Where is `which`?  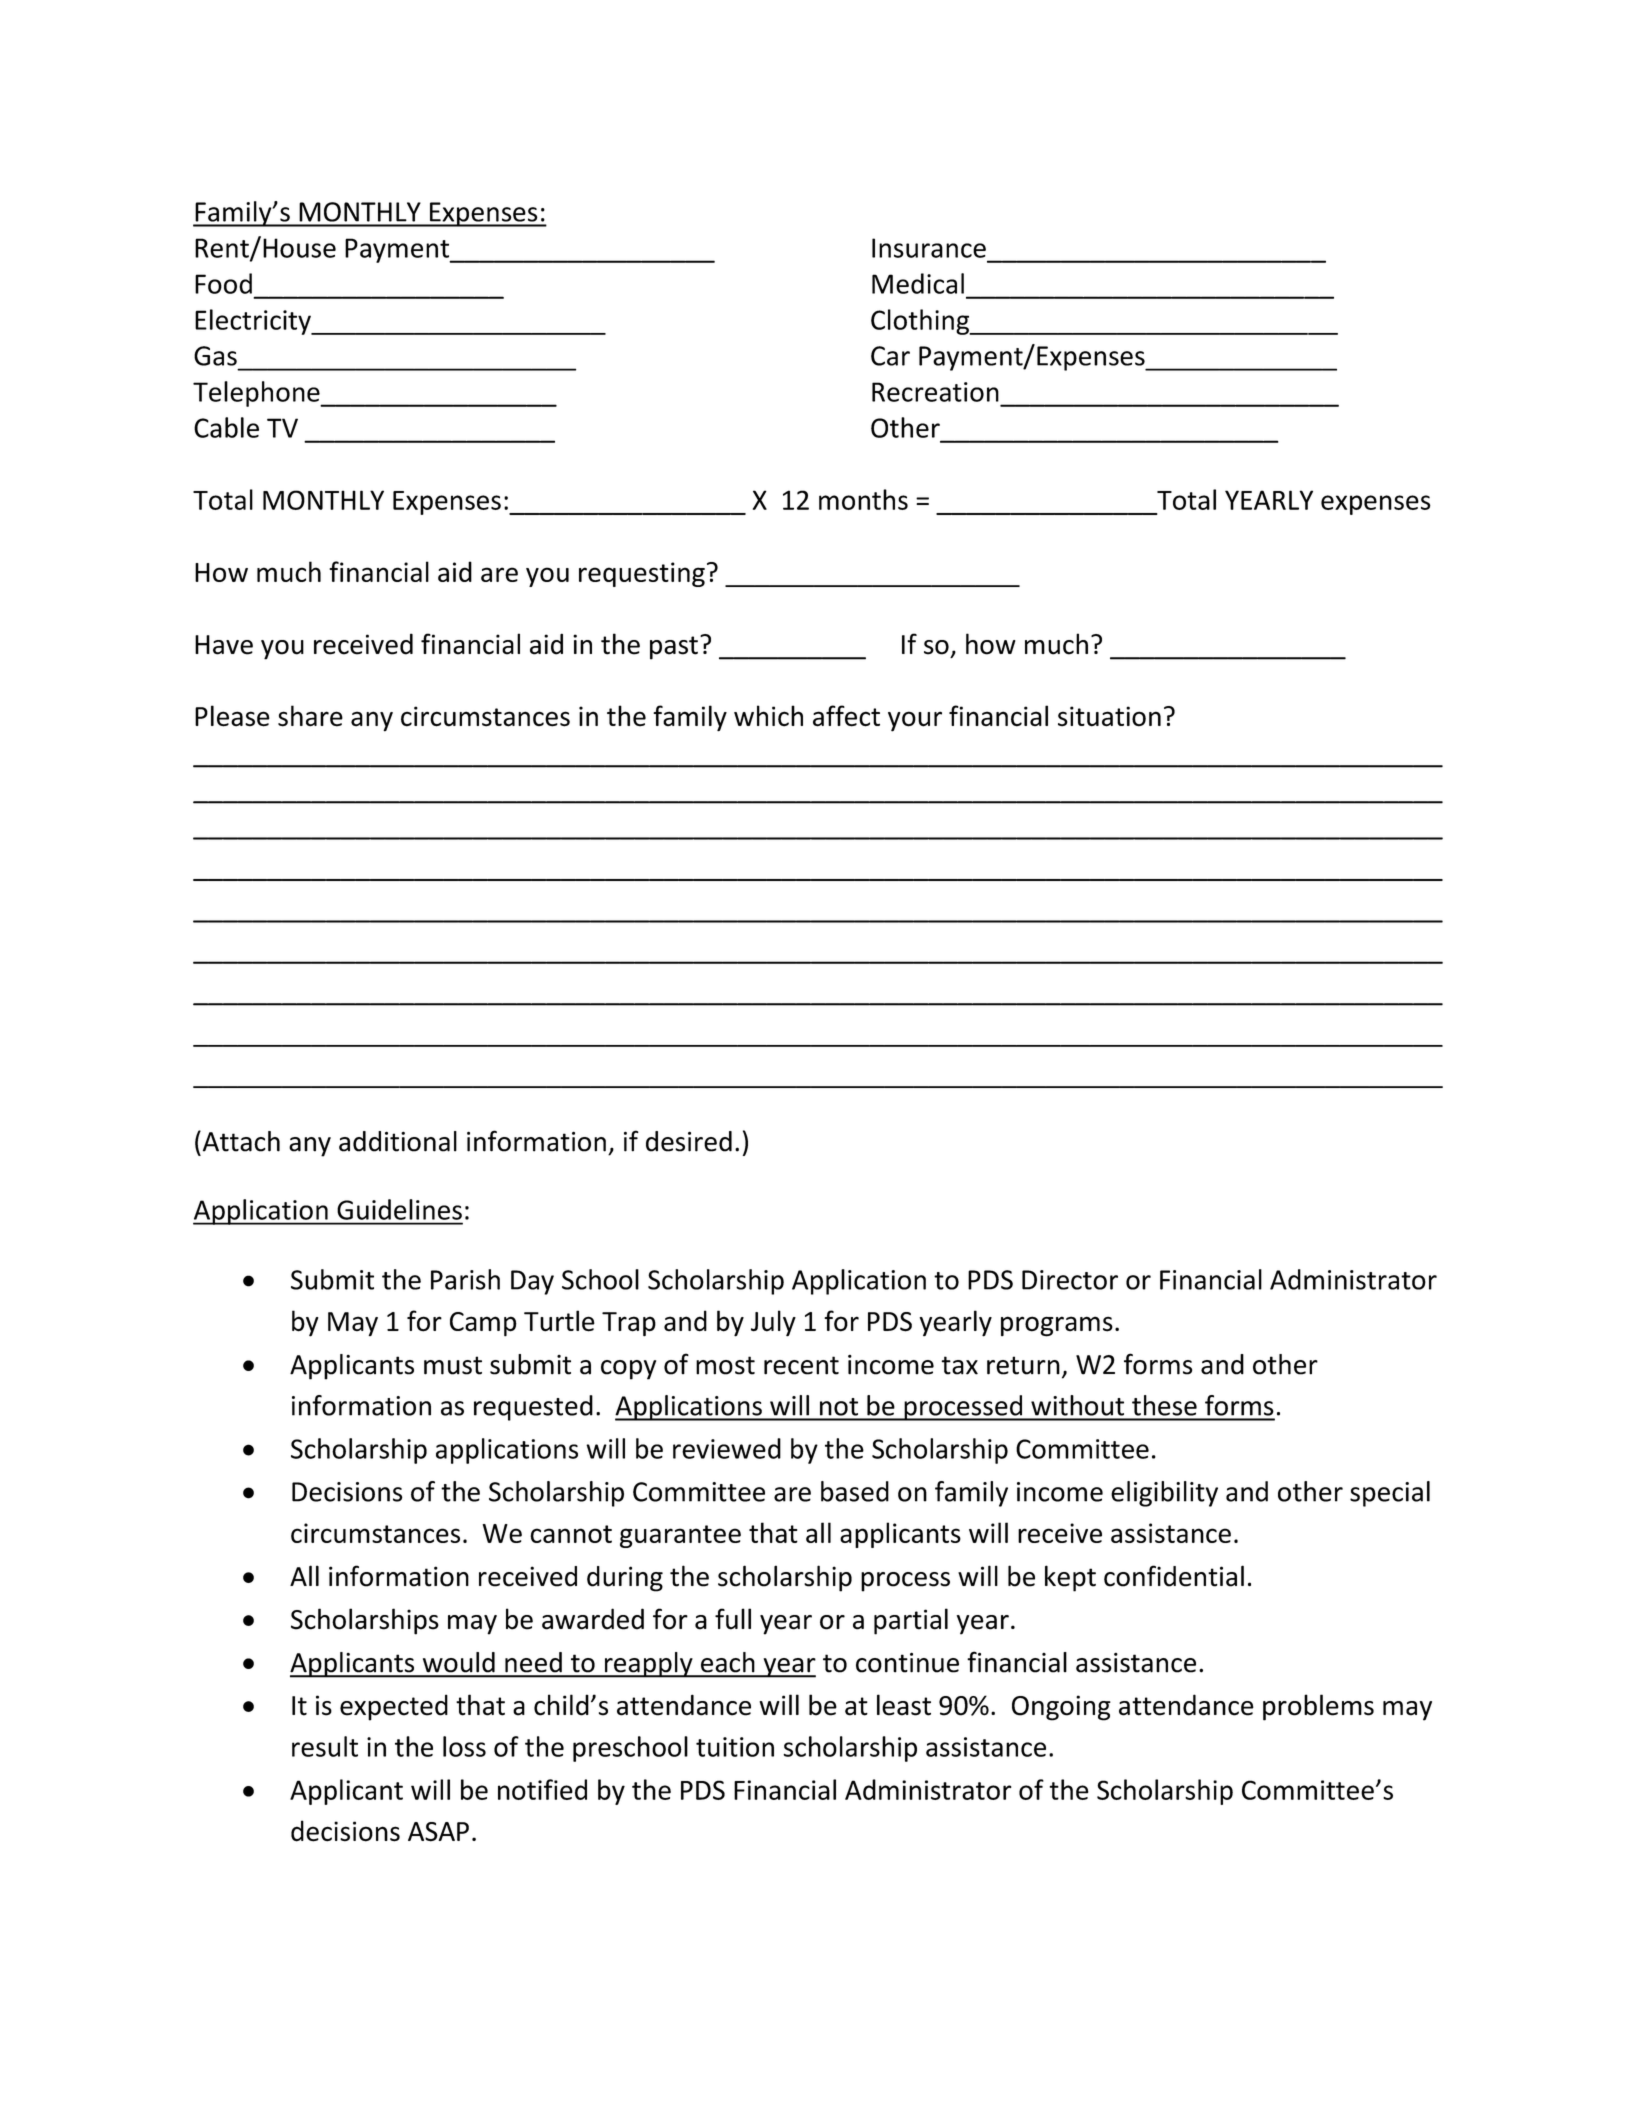 which is located at coordinates (768, 716).
